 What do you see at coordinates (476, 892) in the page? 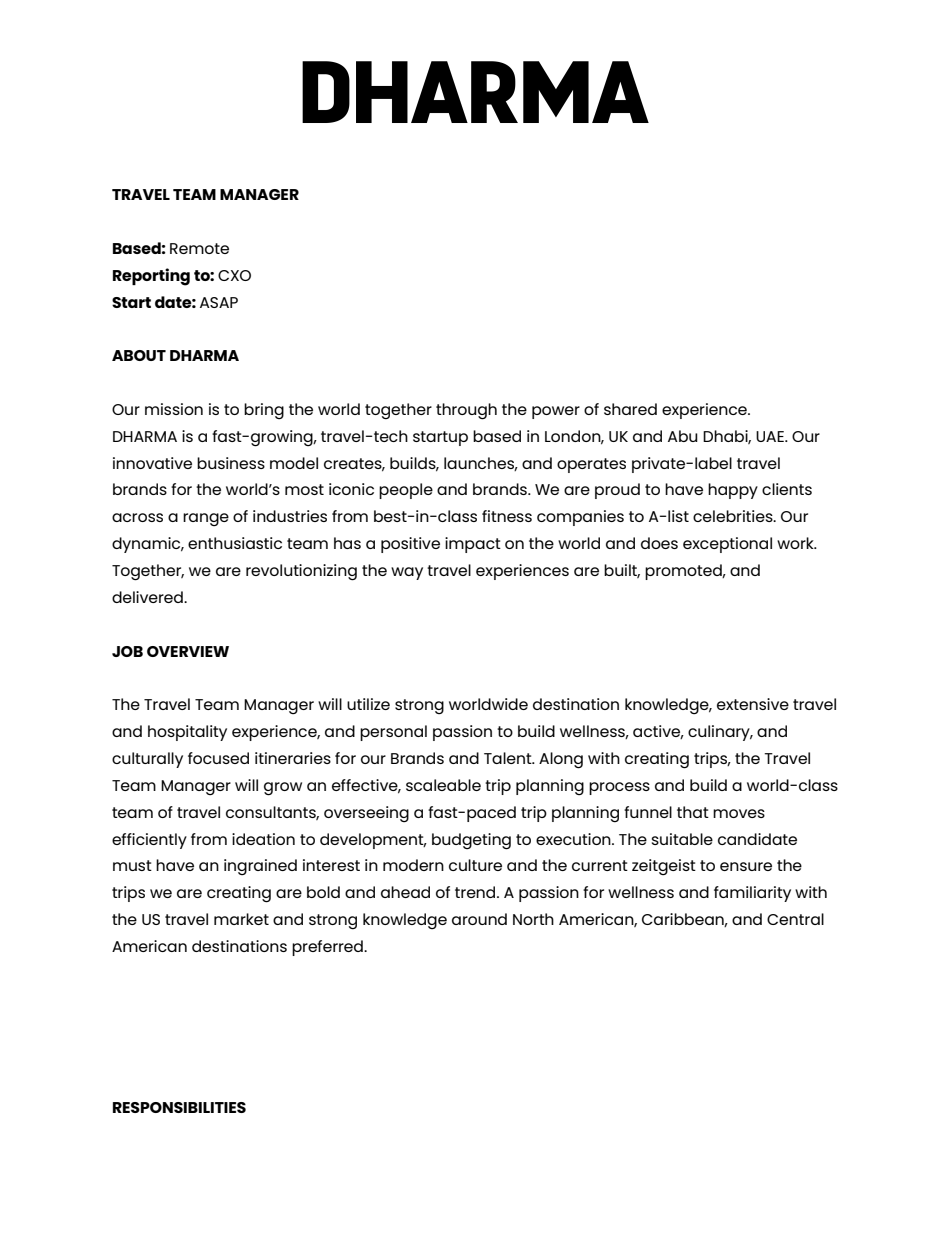
I see `trend` at bounding box center [476, 892].
